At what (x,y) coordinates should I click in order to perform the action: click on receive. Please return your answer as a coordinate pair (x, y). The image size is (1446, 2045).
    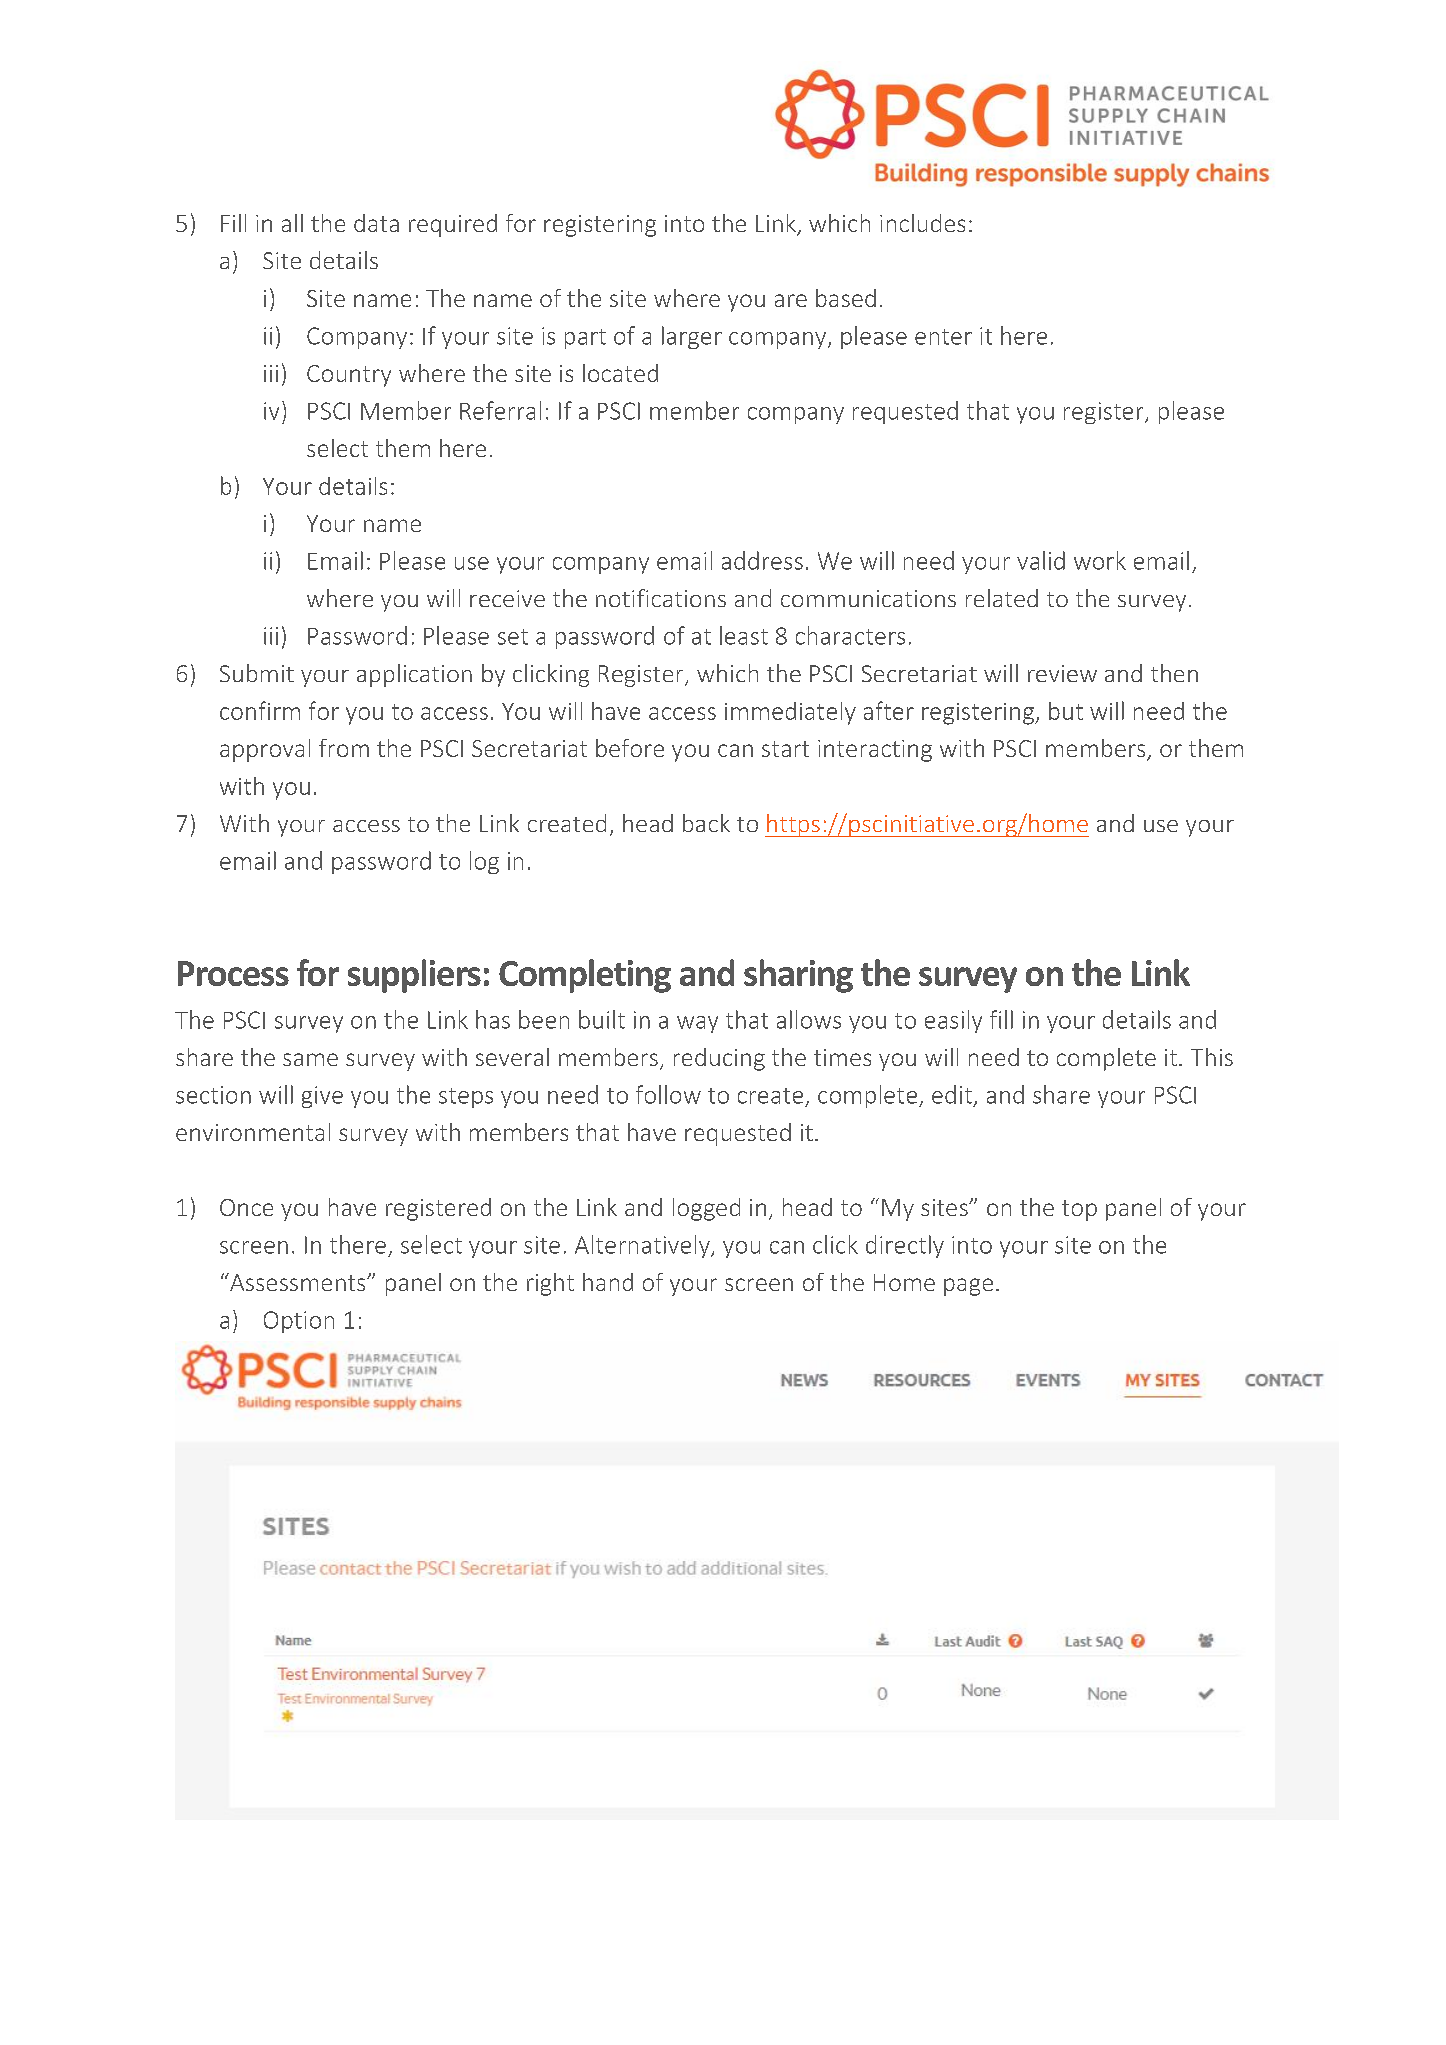
    Looking at the image, I should click on (507, 598).
